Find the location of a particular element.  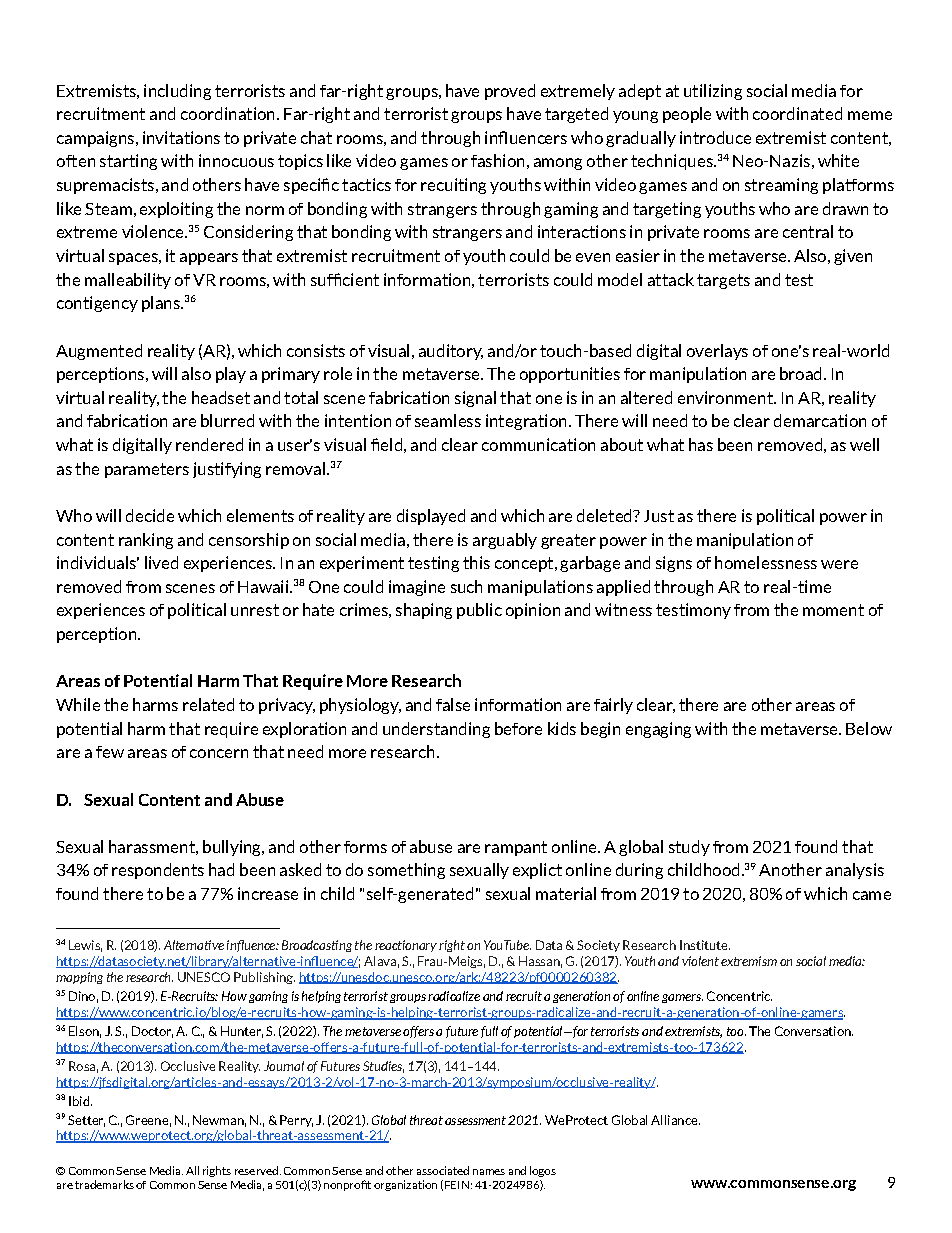

names is located at coordinates (489, 1172).
